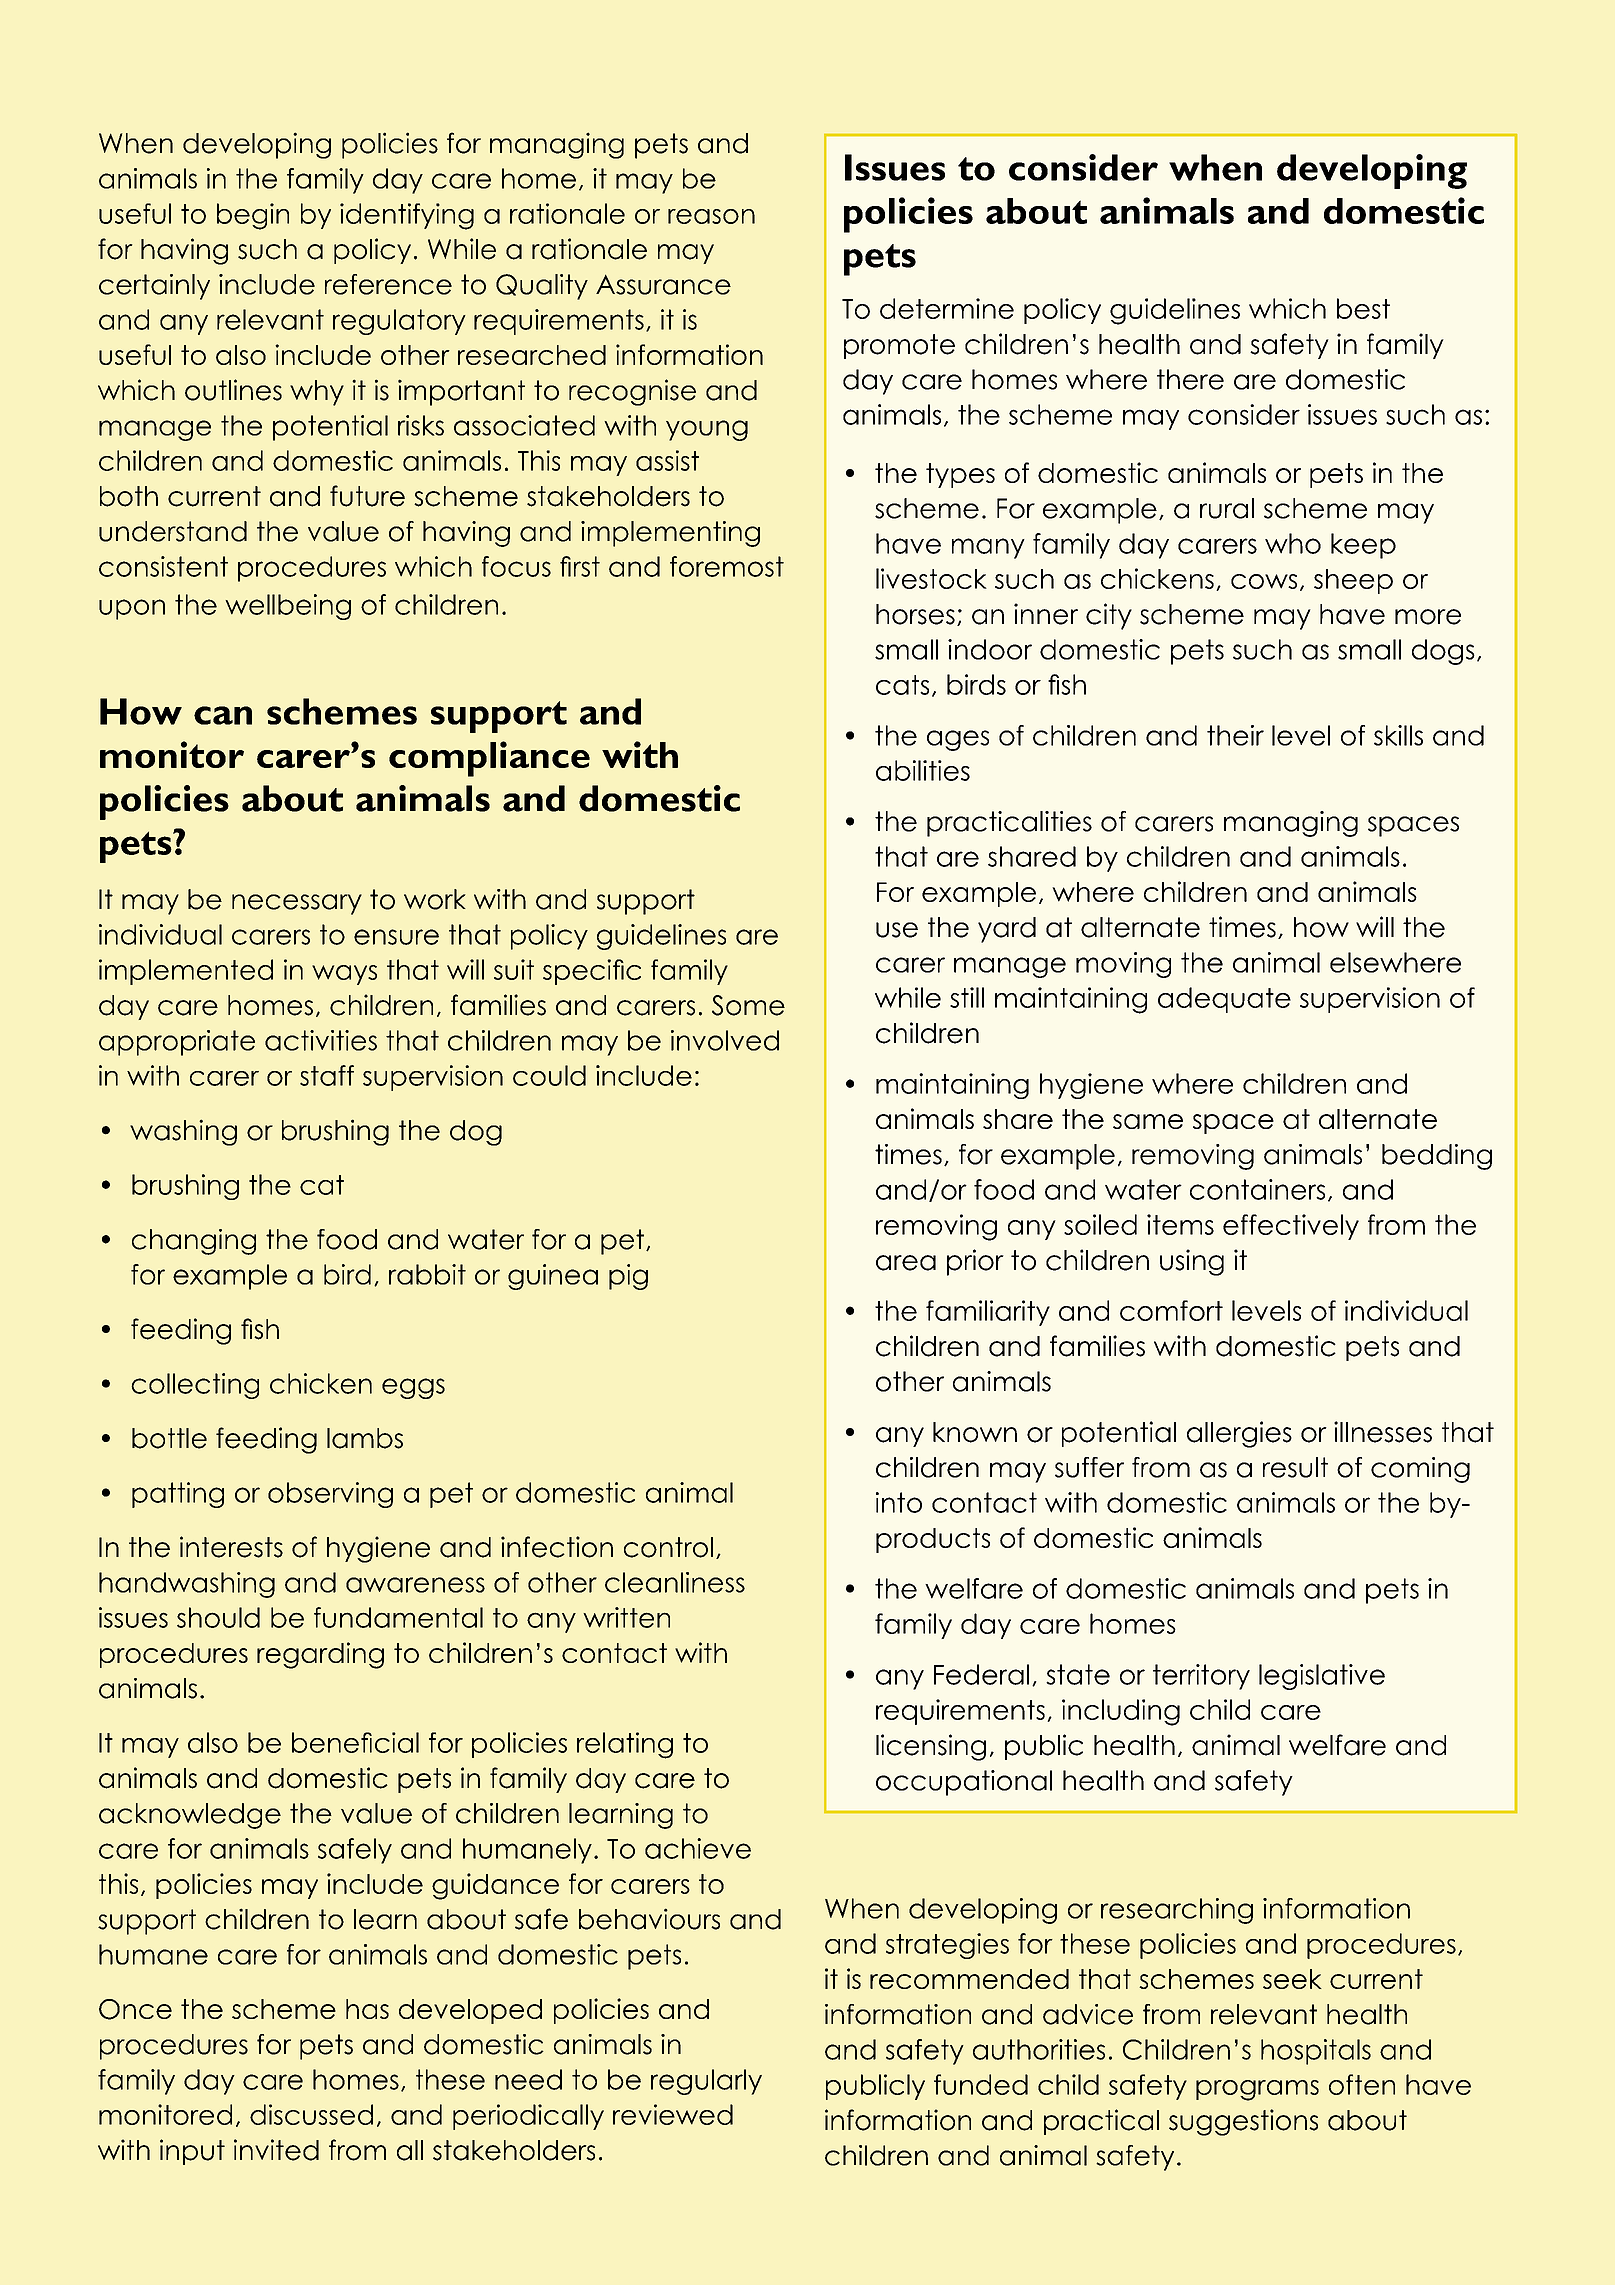  Describe the element at coordinates (1363, 308) in the screenshot. I see `best` at that location.
